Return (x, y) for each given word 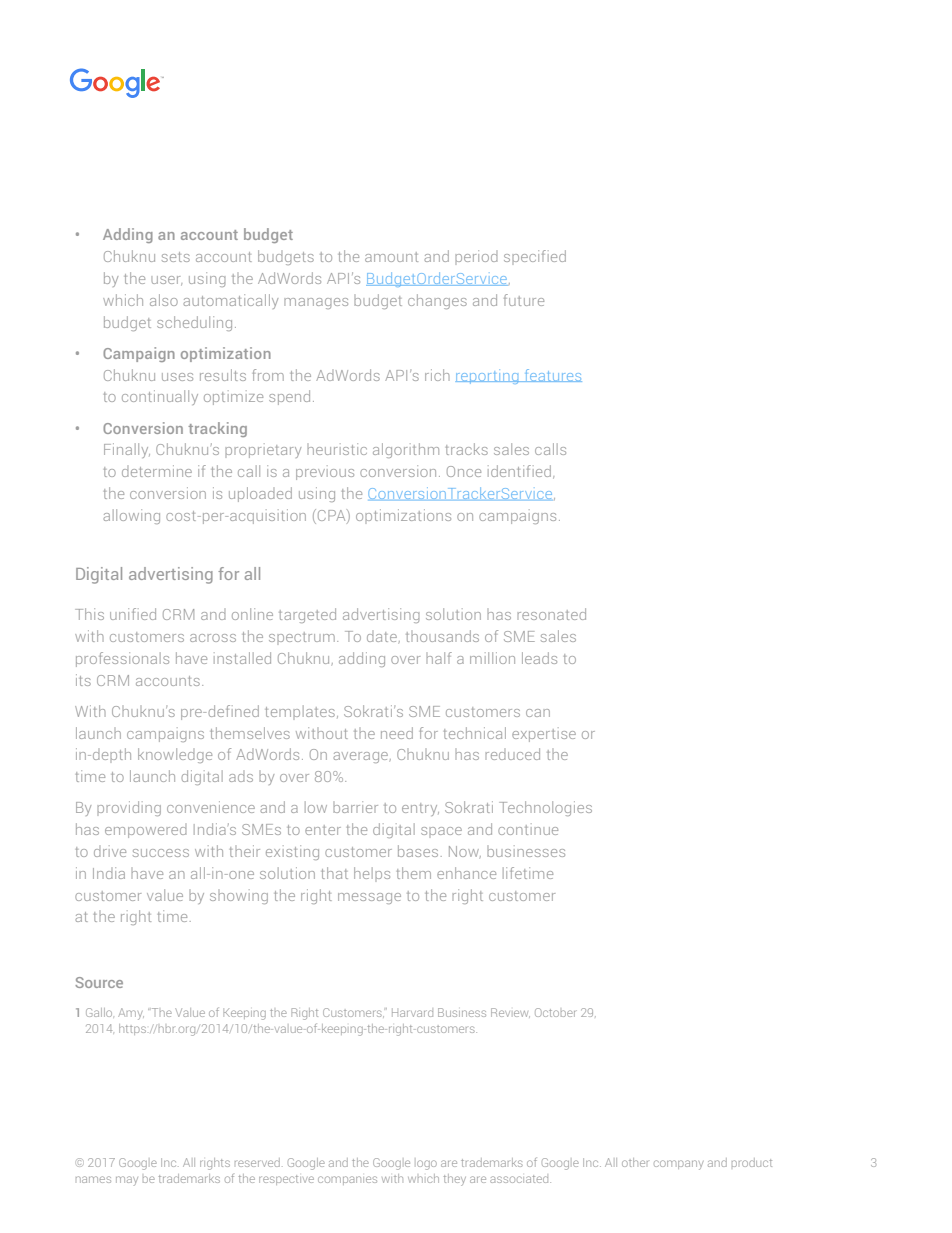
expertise (544, 734)
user (166, 281)
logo (427, 1165)
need (397, 733)
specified (535, 257)
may (127, 1181)
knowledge (175, 755)
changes (437, 301)
